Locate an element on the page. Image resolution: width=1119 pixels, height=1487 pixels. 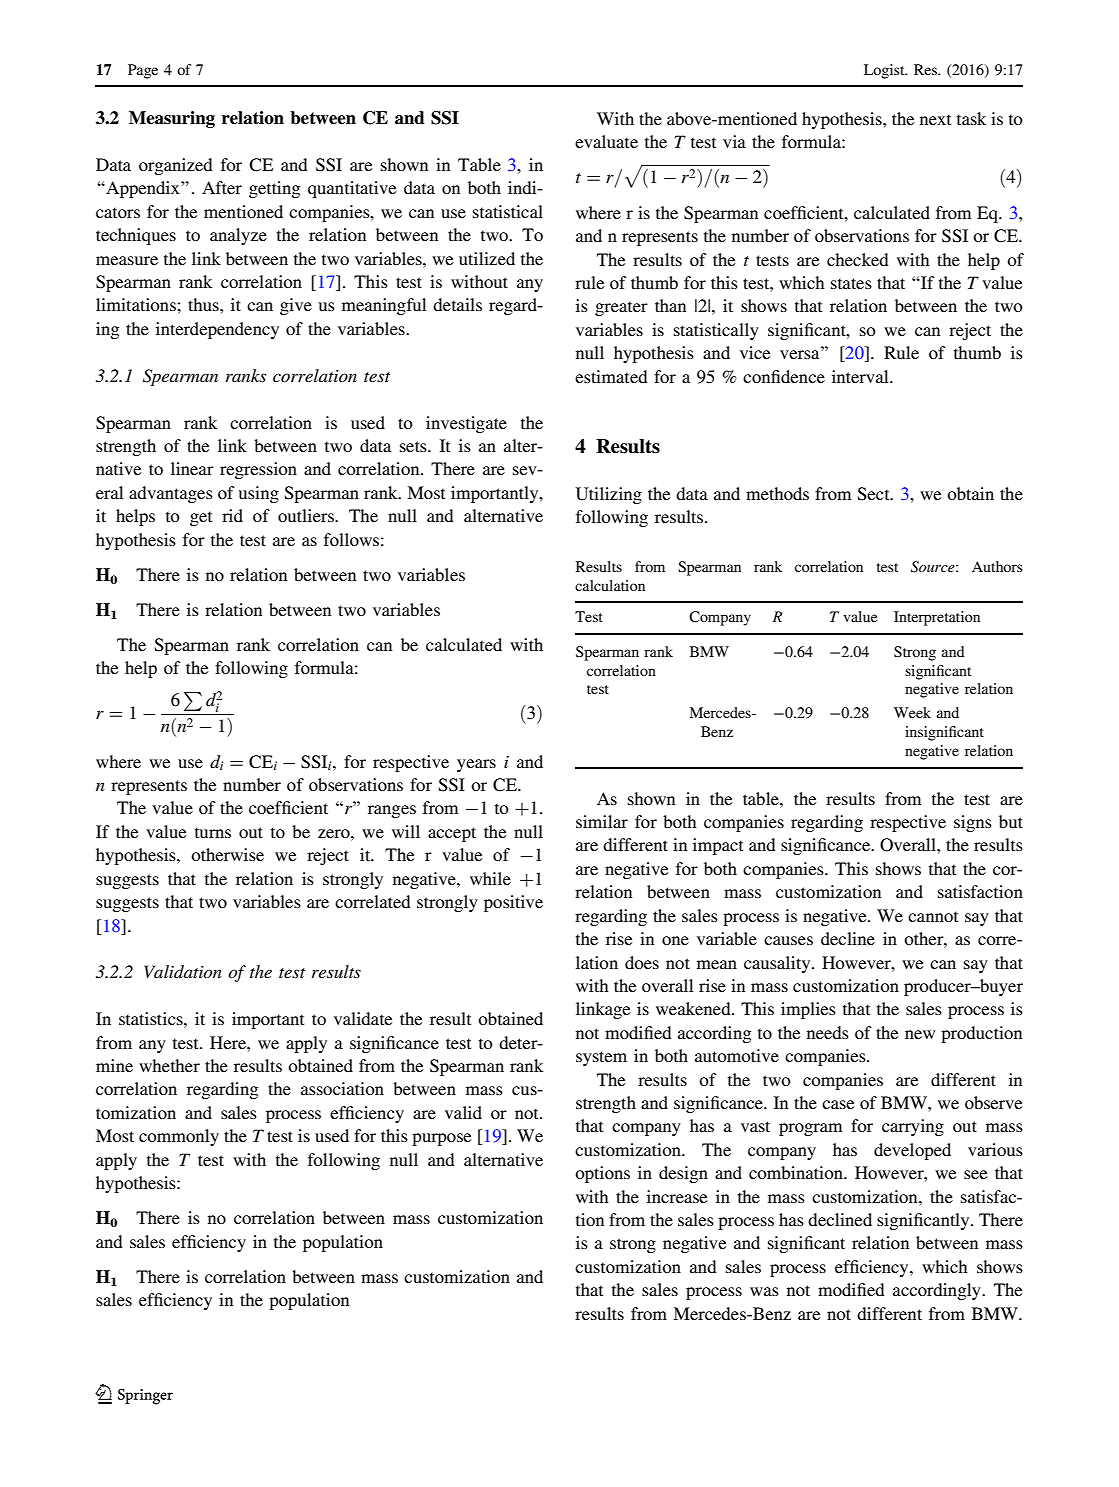
evaluate is located at coordinates (606, 141).
